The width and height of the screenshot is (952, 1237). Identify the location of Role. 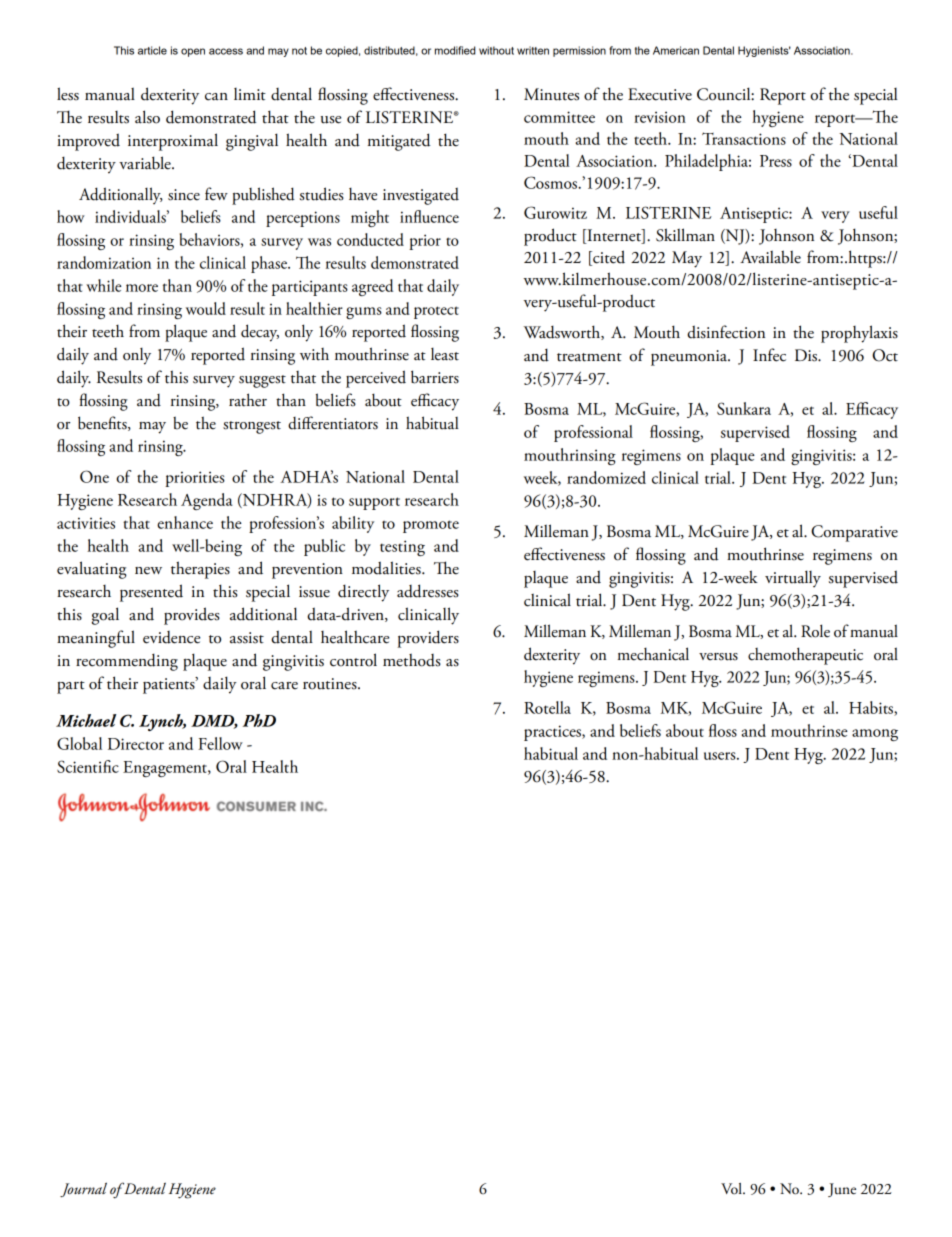
(815, 631).
